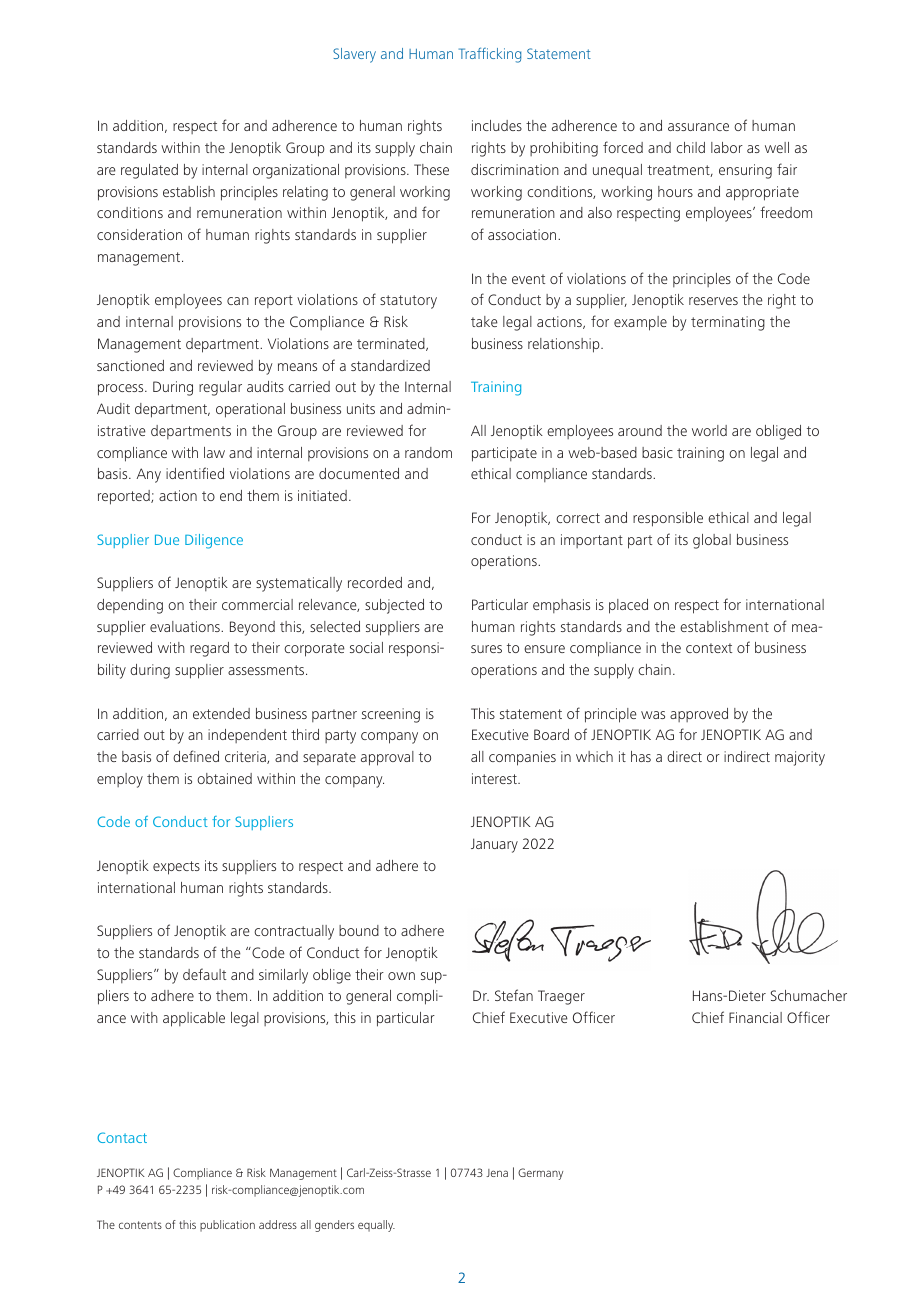  Describe the element at coordinates (709, 648) in the image. I see `context` at that location.
